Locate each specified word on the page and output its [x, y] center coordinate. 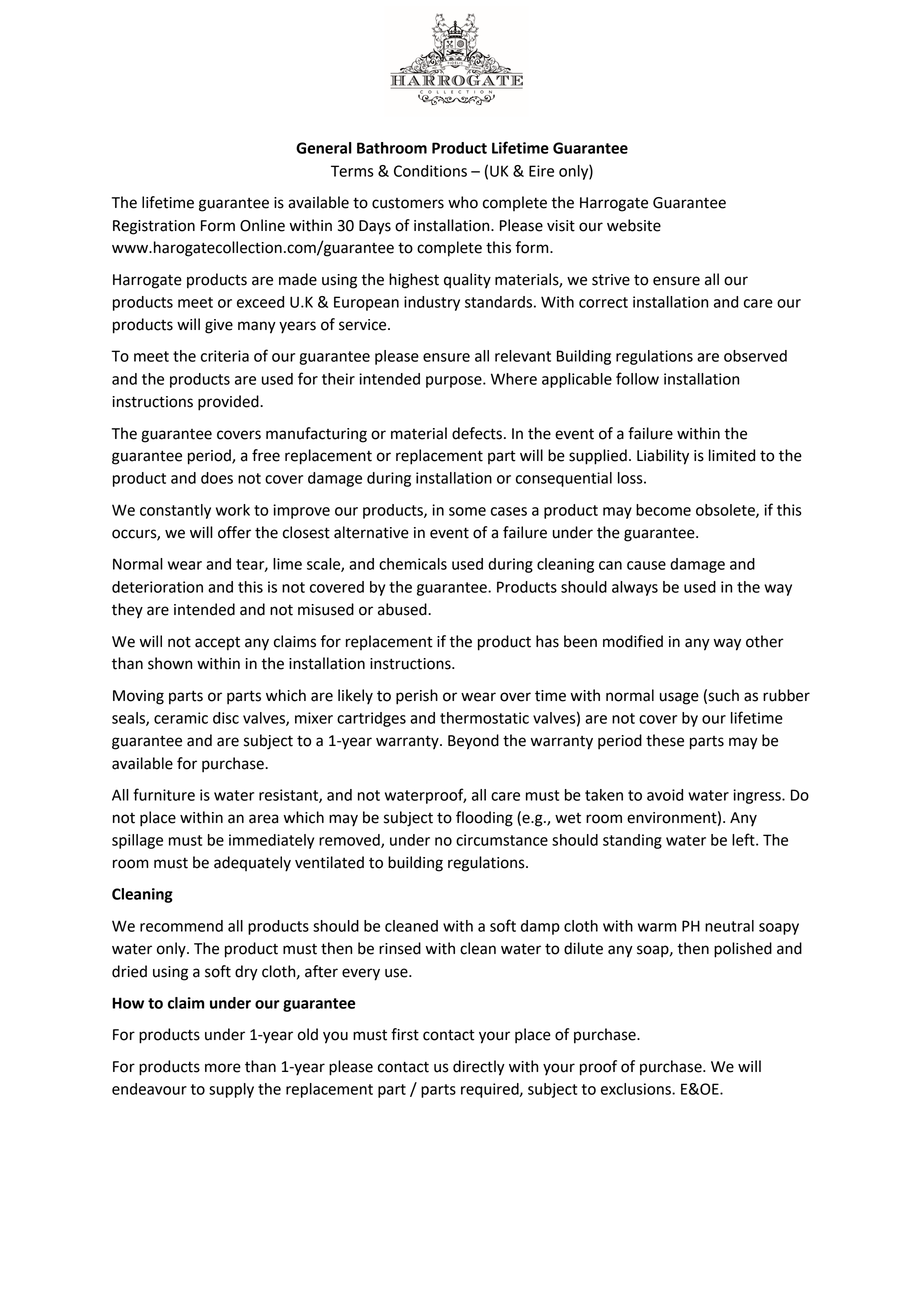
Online [262, 225]
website [634, 225]
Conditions [430, 171]
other [765, 641]
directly [479, 1068]
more [223, 1068]
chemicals [413, 564]
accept [217, 644]
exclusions [637, 1089]
